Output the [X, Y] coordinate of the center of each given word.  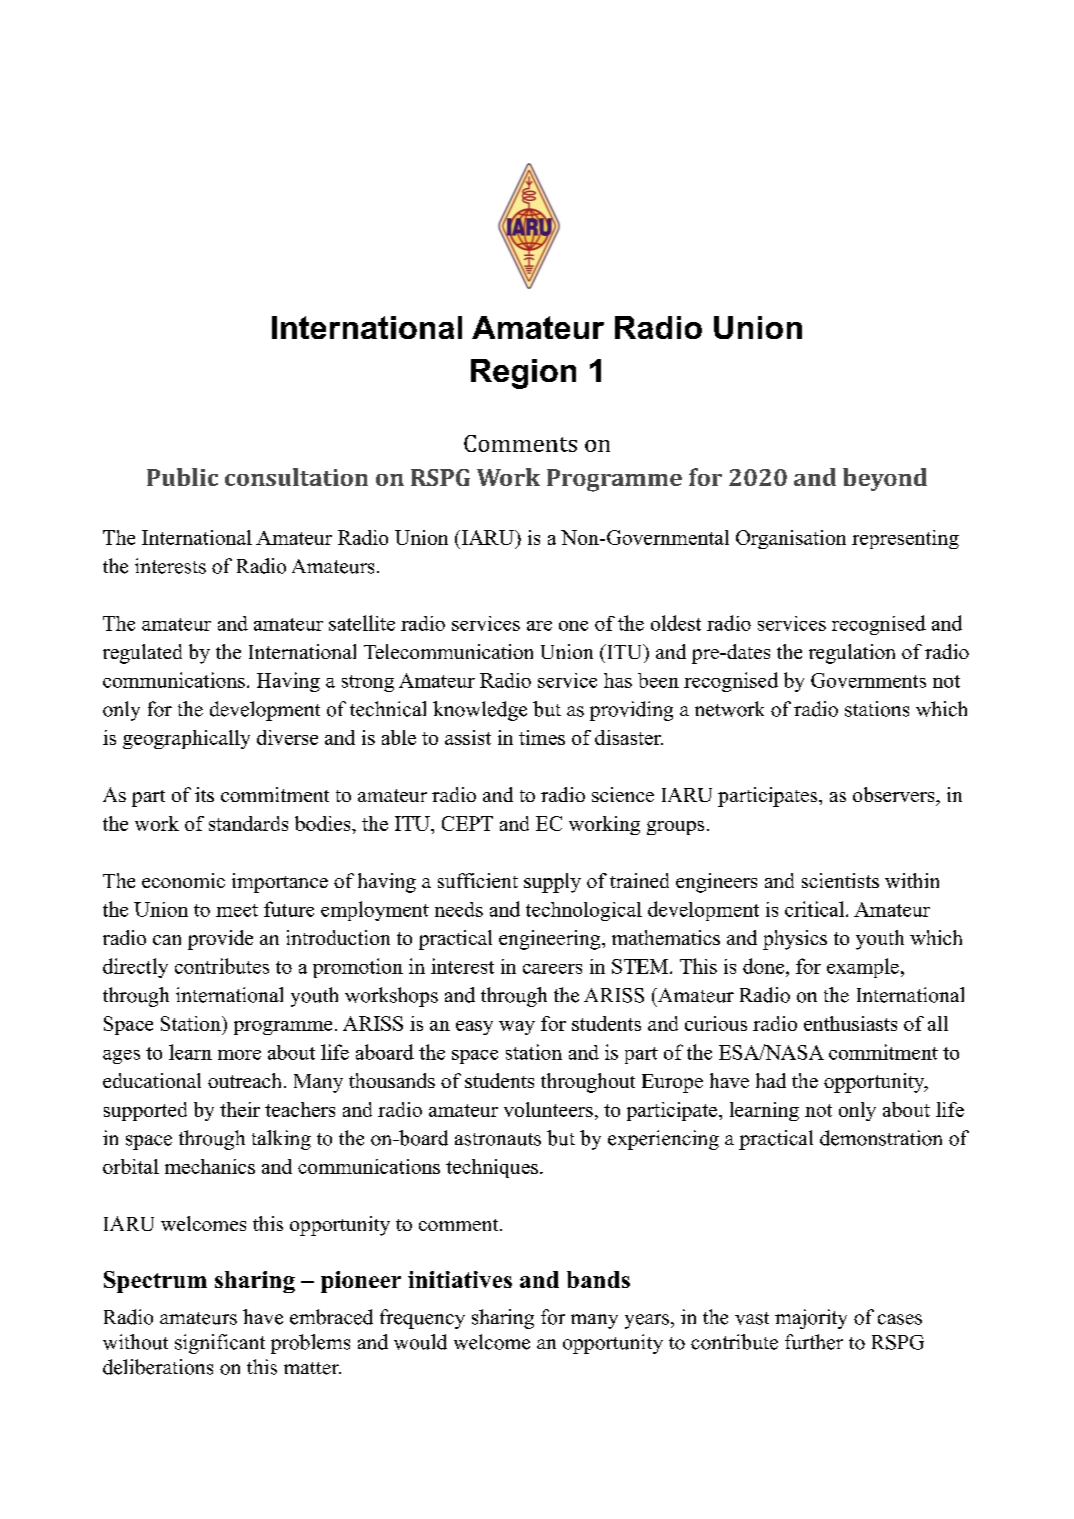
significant [220, 1344]
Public [182, 477]
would [420, 1342]
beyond [885, 479]
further [814, 1342]
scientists [840, 880]
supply [552, 883]
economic [183, 880]
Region [523, 374]
